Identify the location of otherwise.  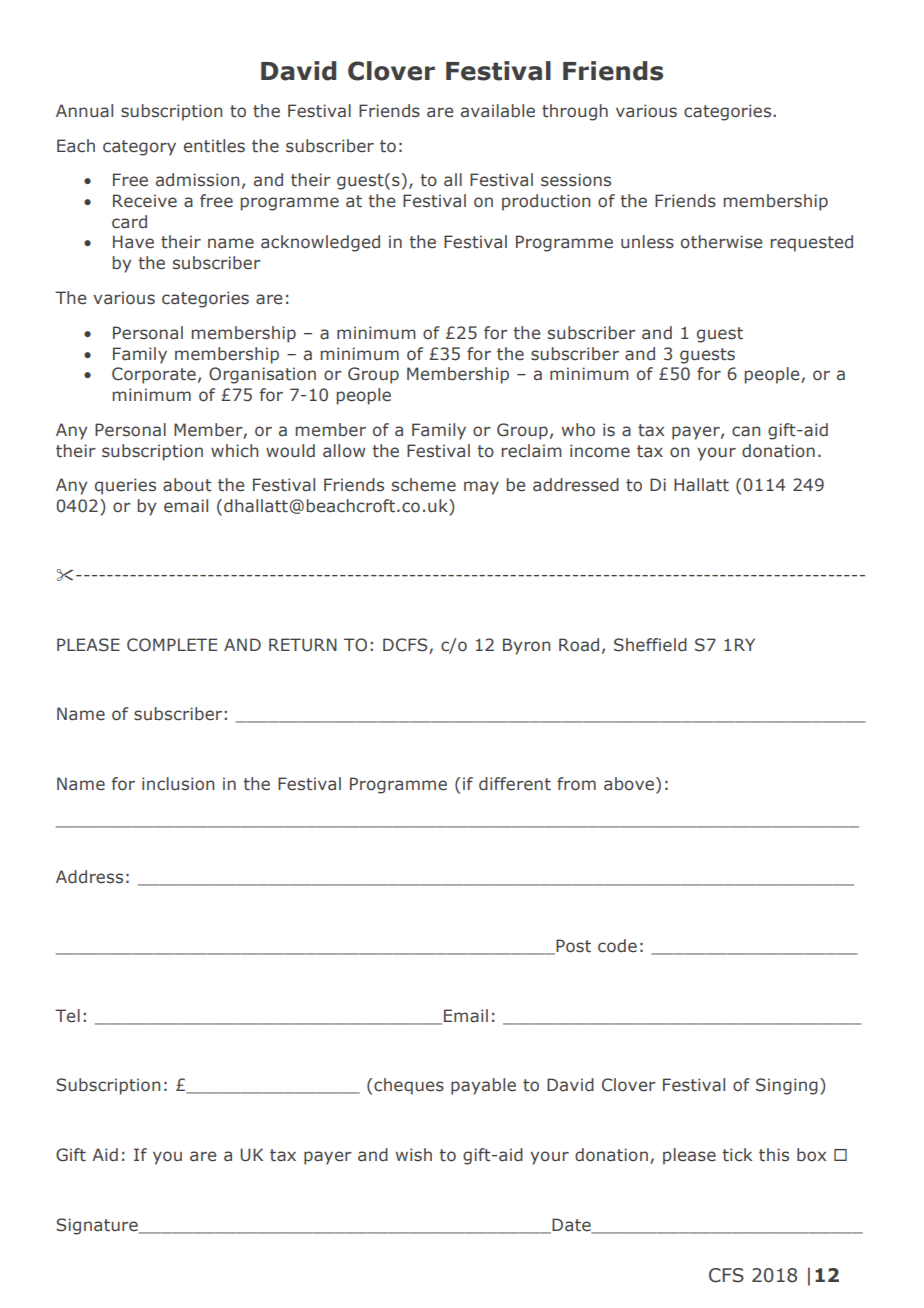
(721, 242).
